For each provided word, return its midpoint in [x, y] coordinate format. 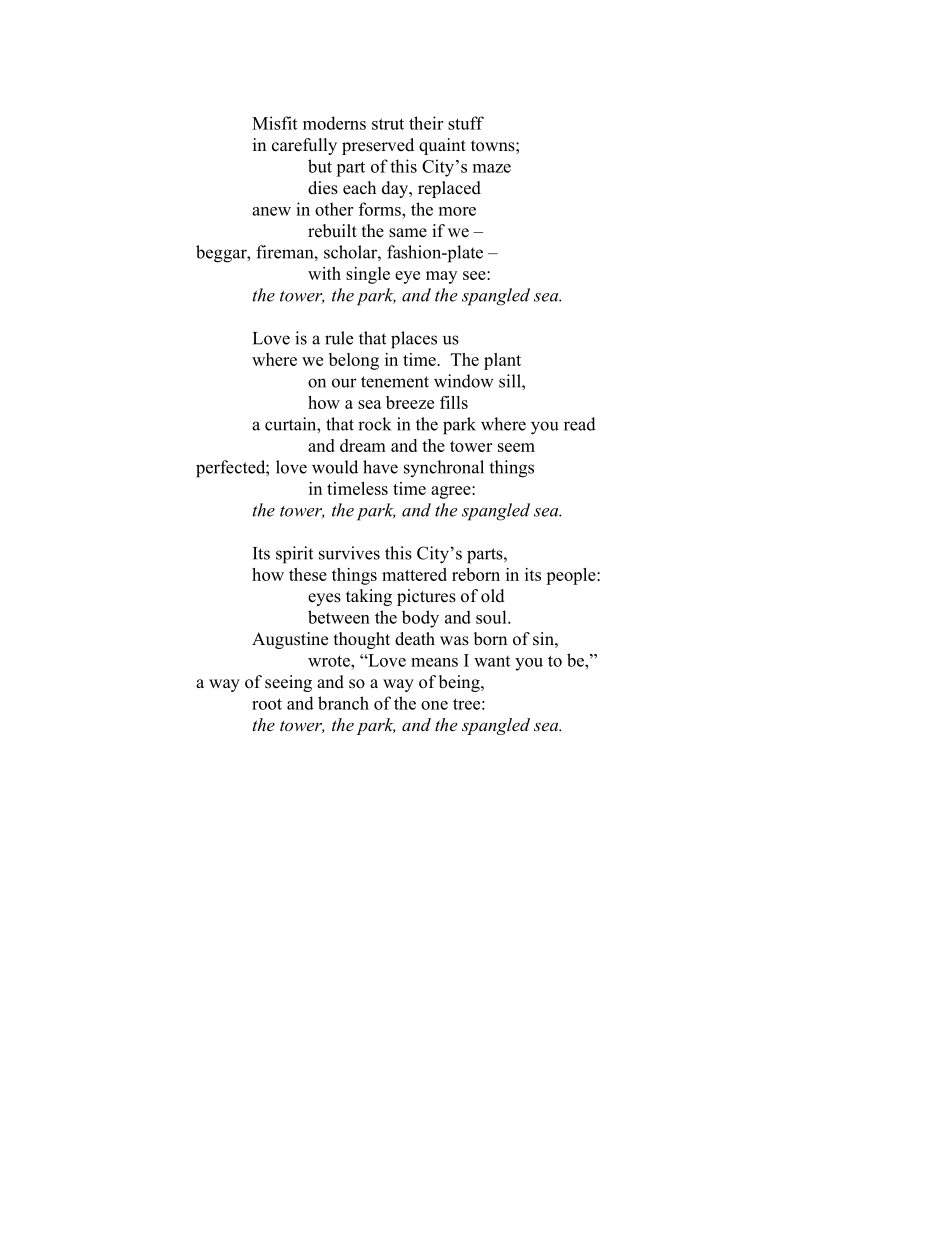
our [344, 383]
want [492, 661]
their [426, 123]
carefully [304, 146]
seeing [288, 683]
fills [454, 402]
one [434, 705]
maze [492, 168]
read [580, 424]
